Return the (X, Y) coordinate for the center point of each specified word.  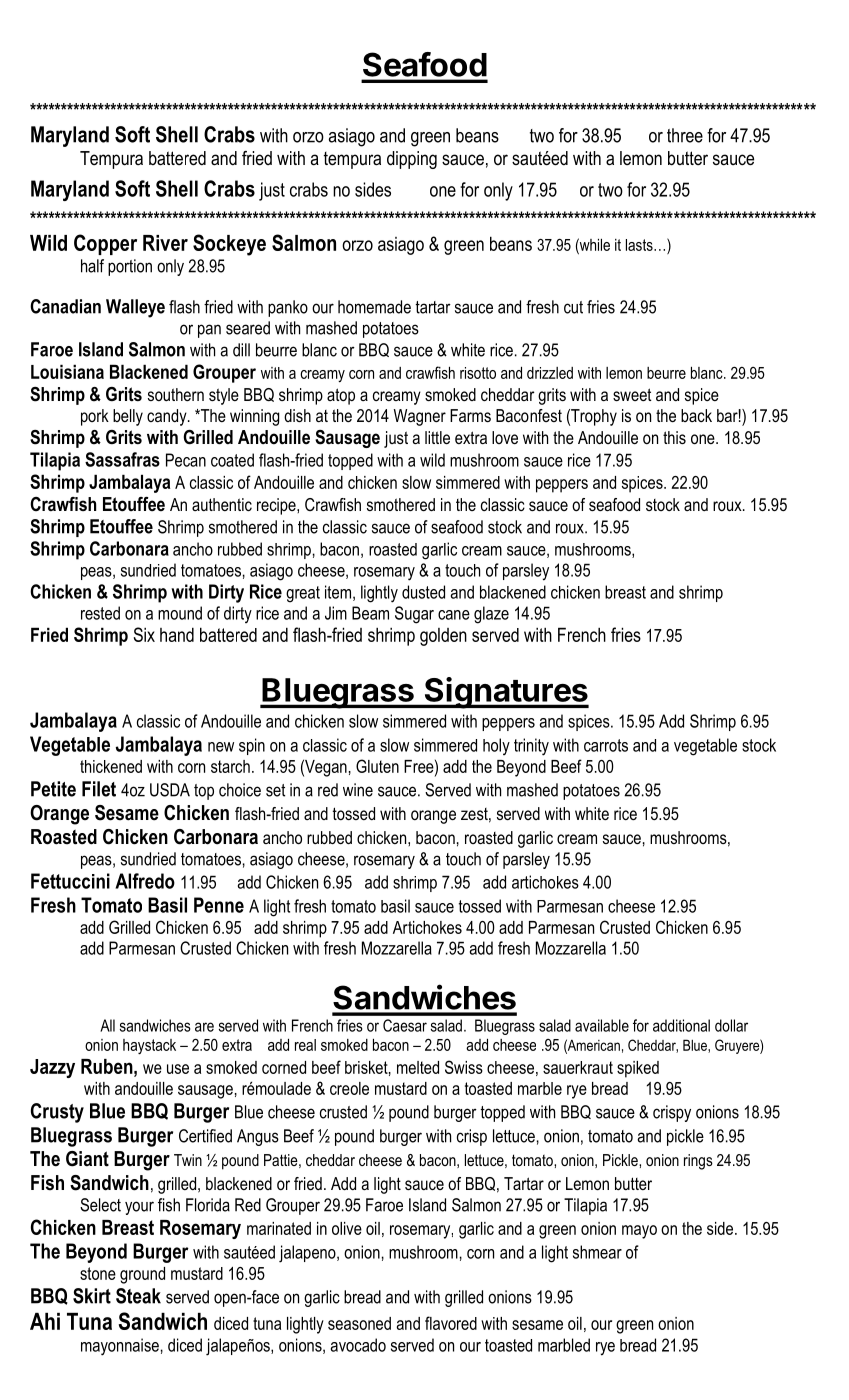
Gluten (377, 766)
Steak (138, 1296)
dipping (412, 160)
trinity (531, 747)
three (685, 135)
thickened (111, 766)
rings (698, 1162)
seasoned (359, 1323)
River (165, 243)
